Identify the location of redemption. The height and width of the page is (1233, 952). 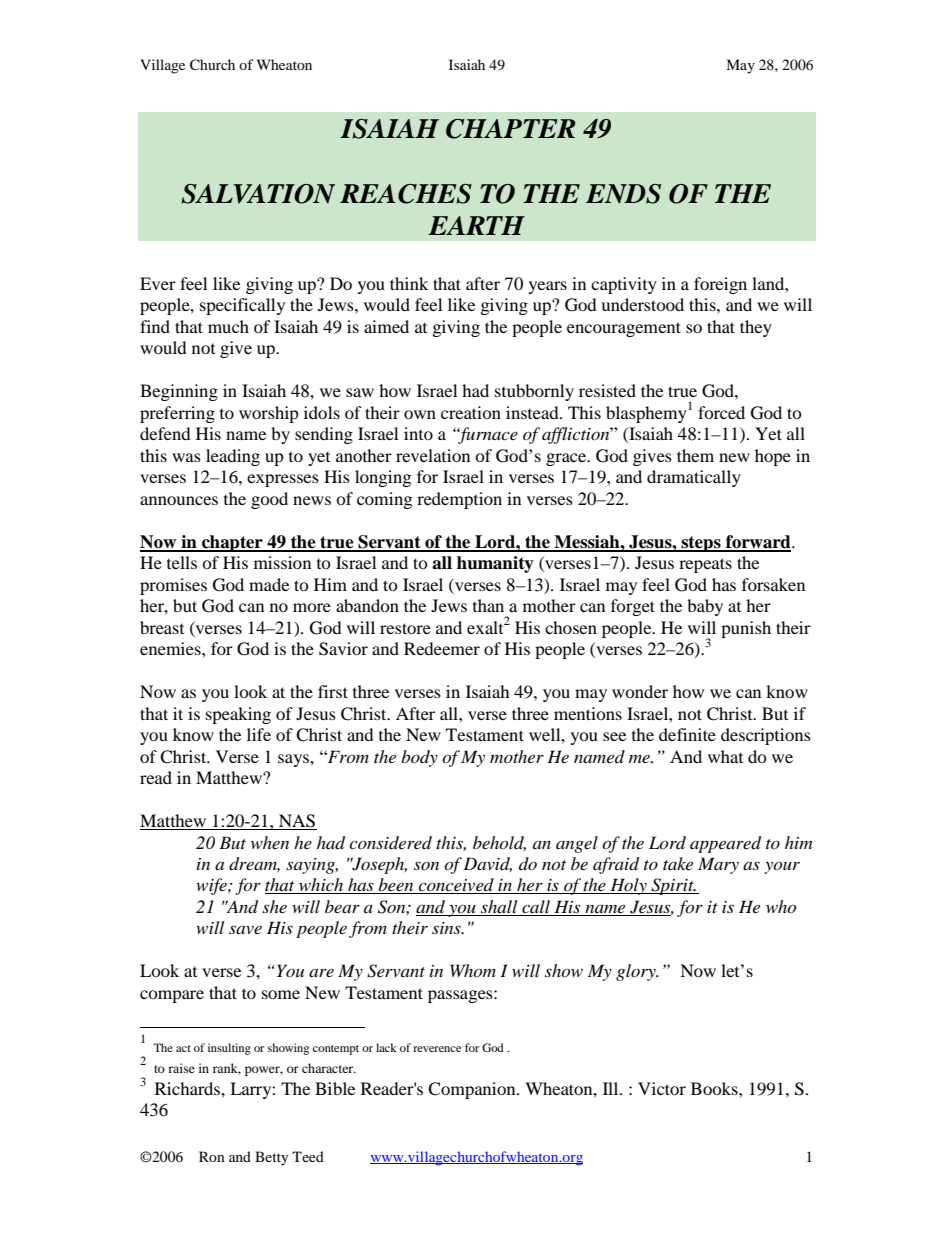
(459, 500).
